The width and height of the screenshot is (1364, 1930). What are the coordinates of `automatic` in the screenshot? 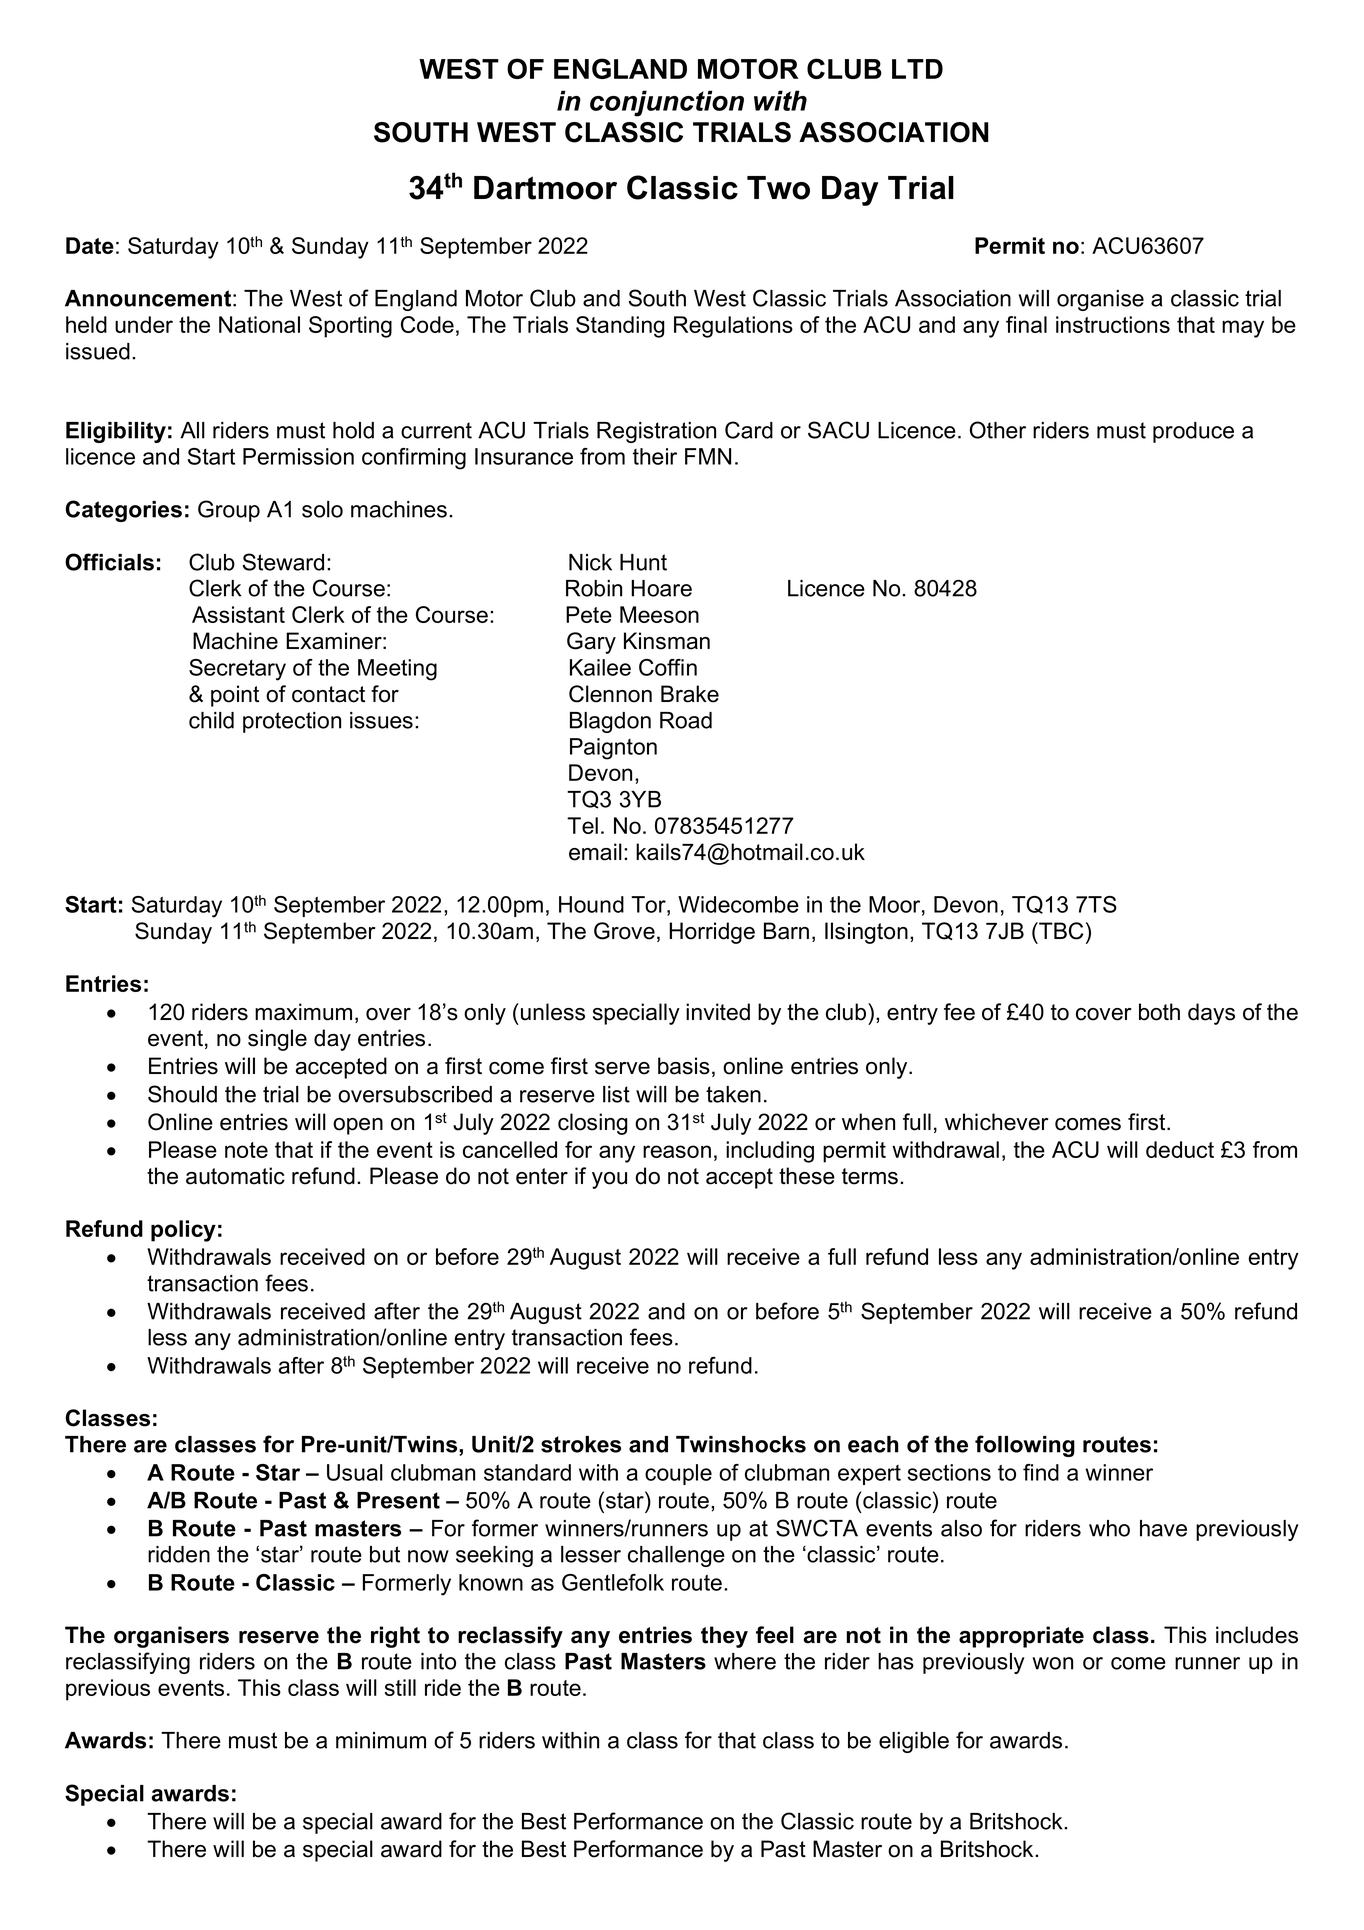 It's located at (235, 1176).
